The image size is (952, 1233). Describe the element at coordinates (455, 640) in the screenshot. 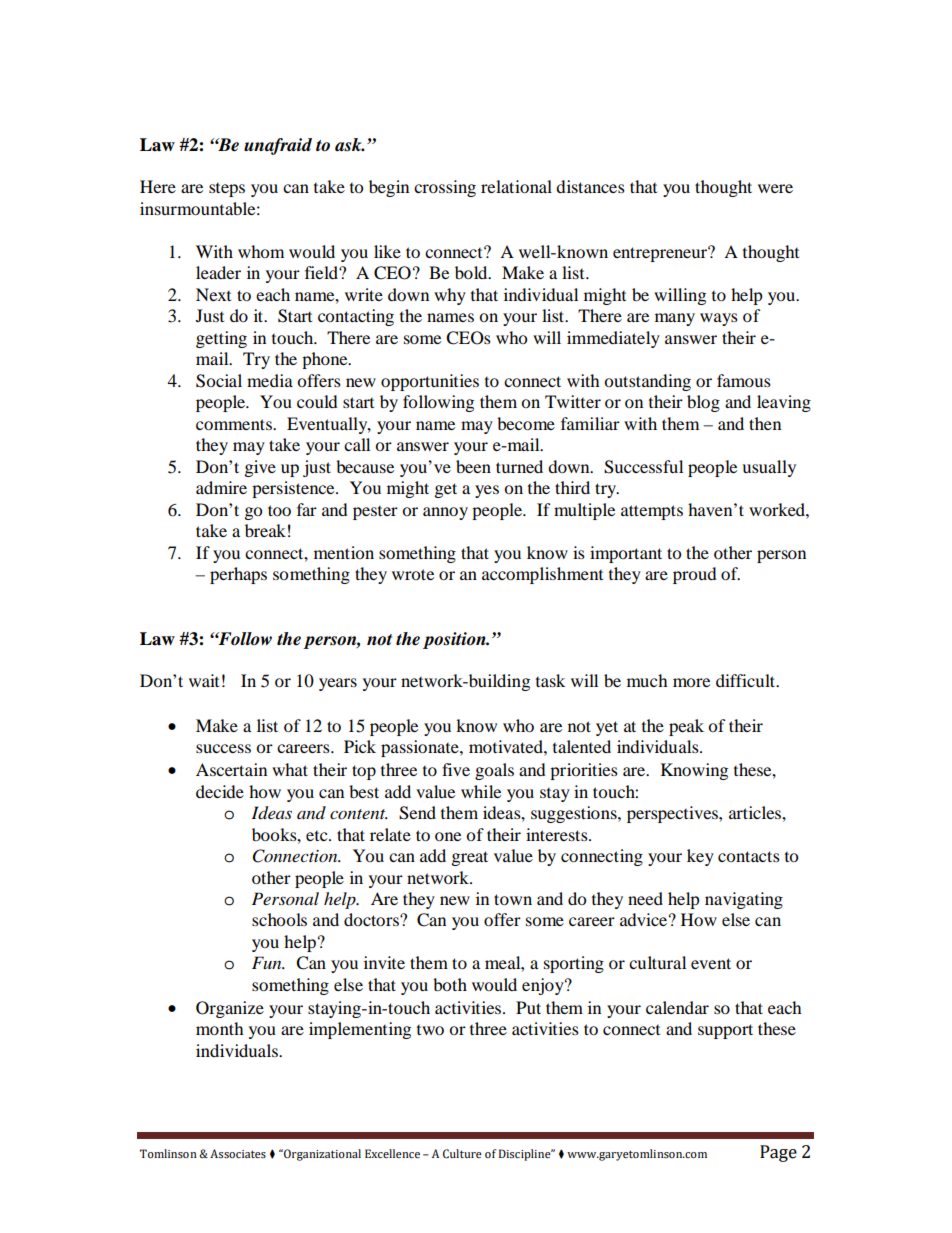

I see `position` at that location.
